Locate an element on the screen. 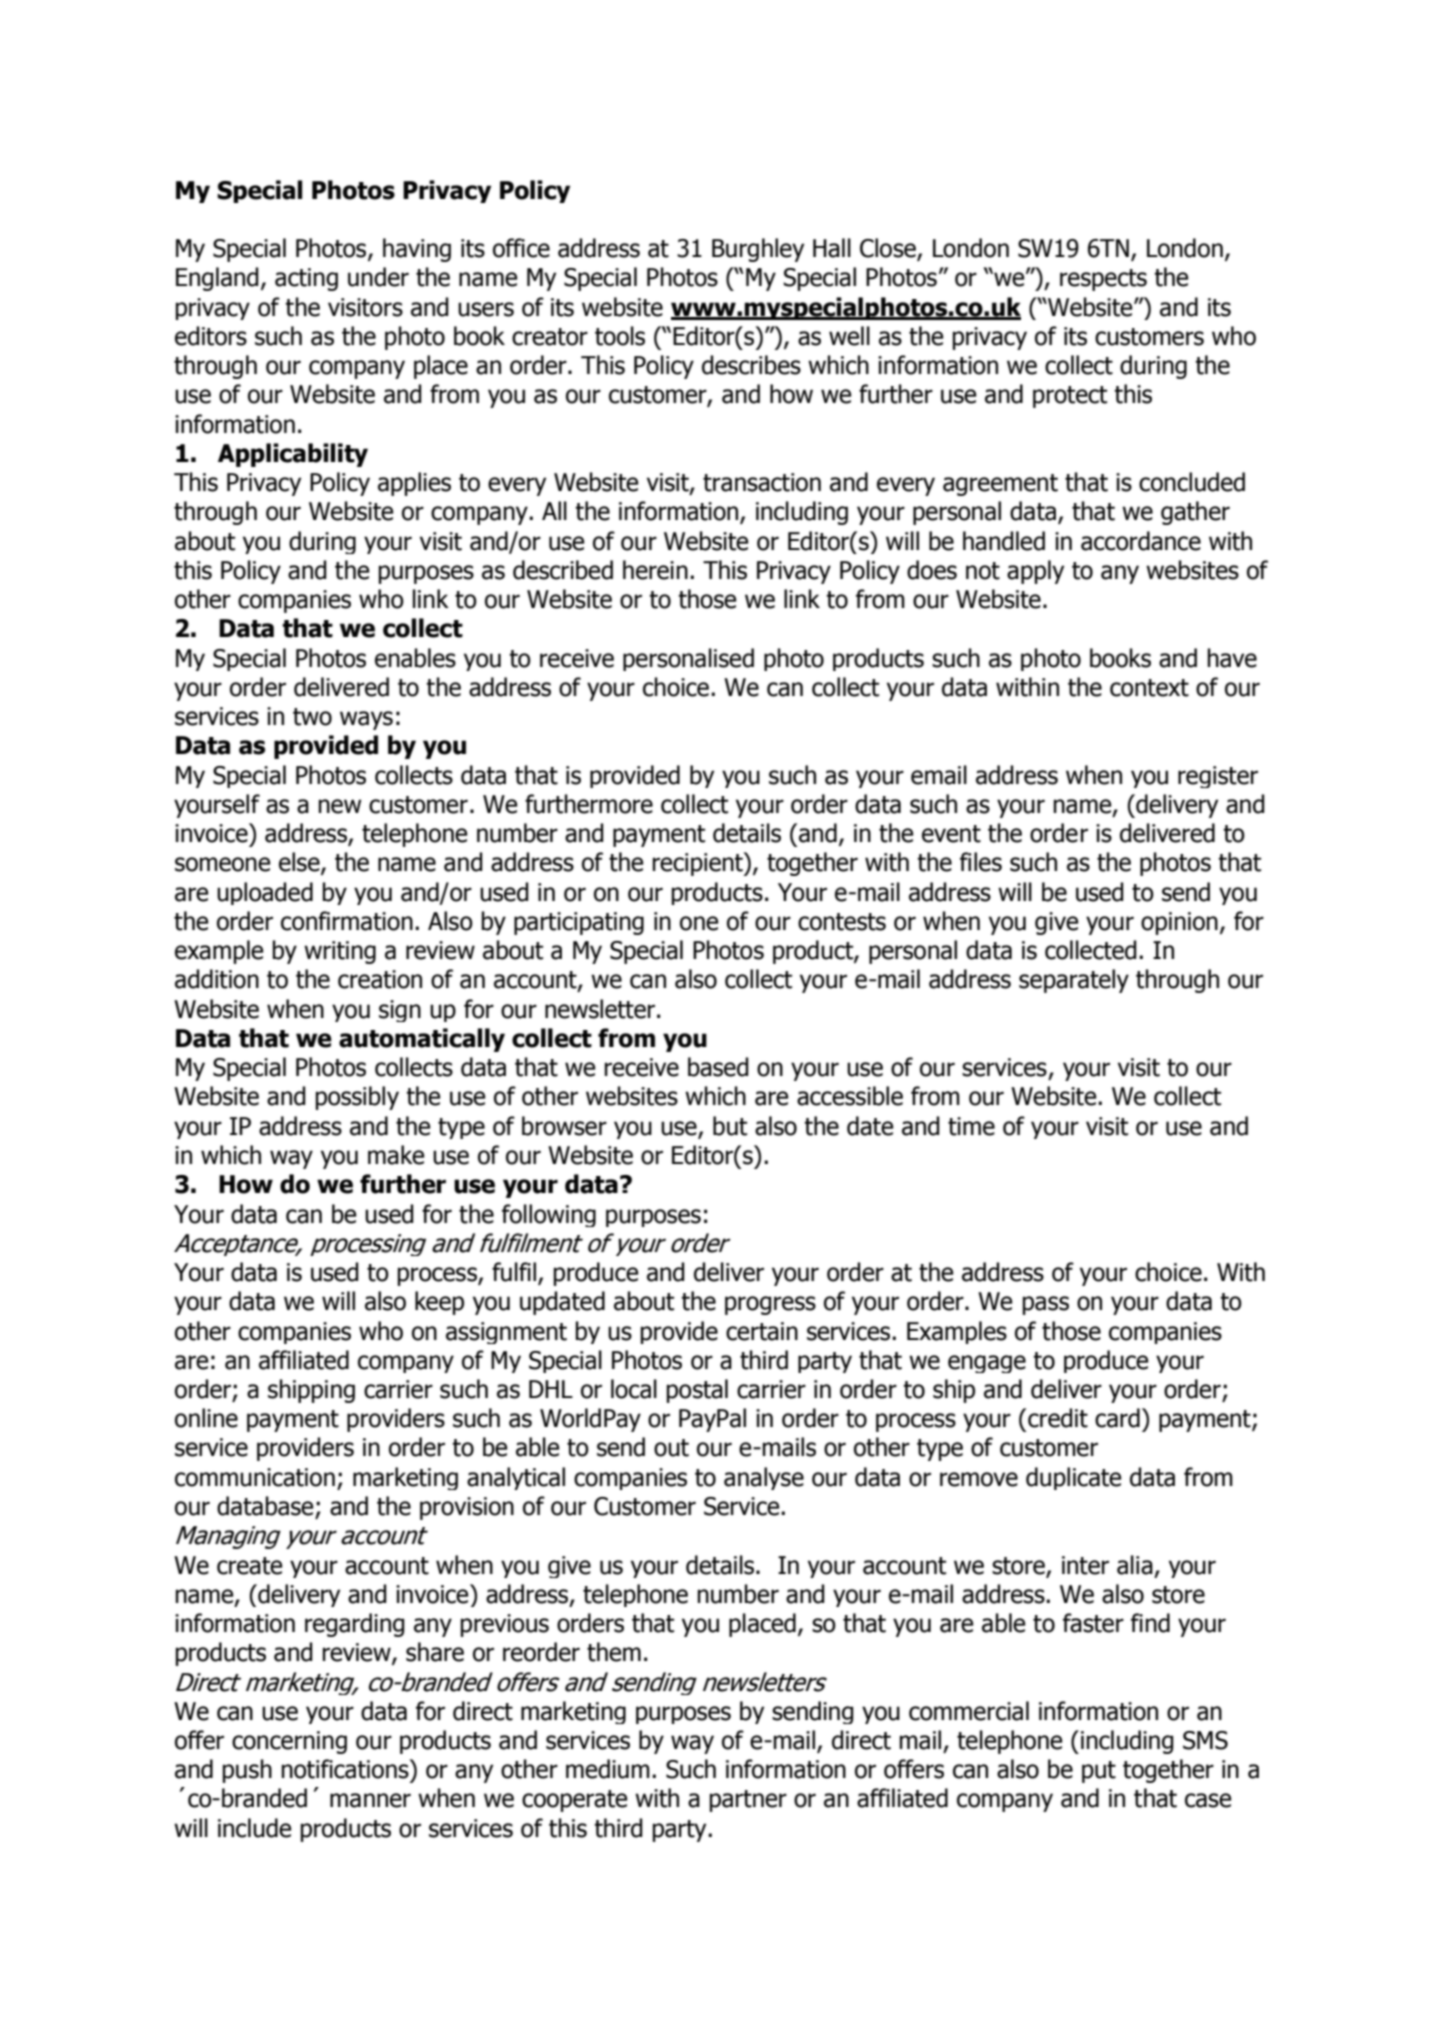  two is located at coordinates (312, 717).
